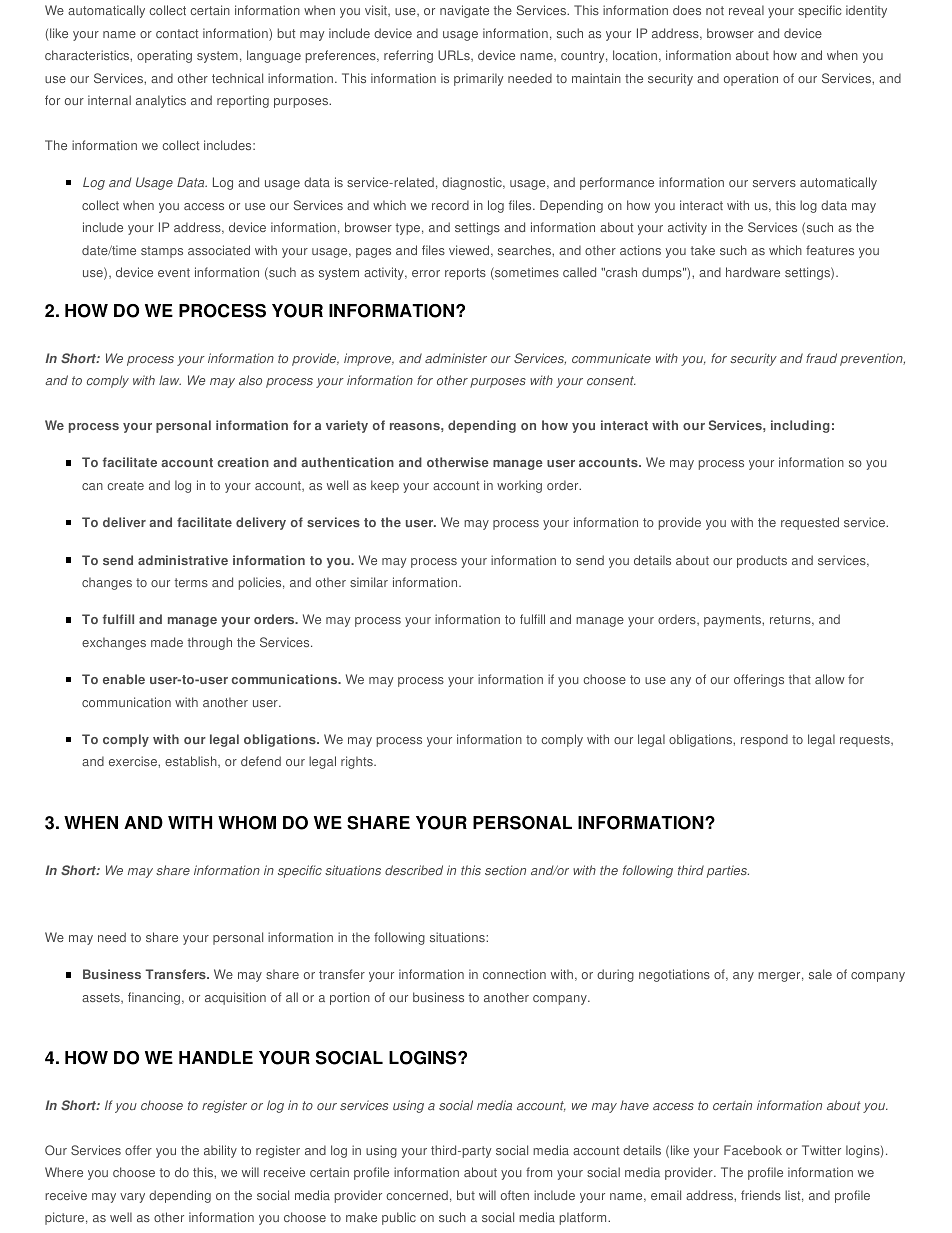 The image size is (952, 1233). Describe the element at coordinates (753, 272) in the document. I see `hardware` at that location.
